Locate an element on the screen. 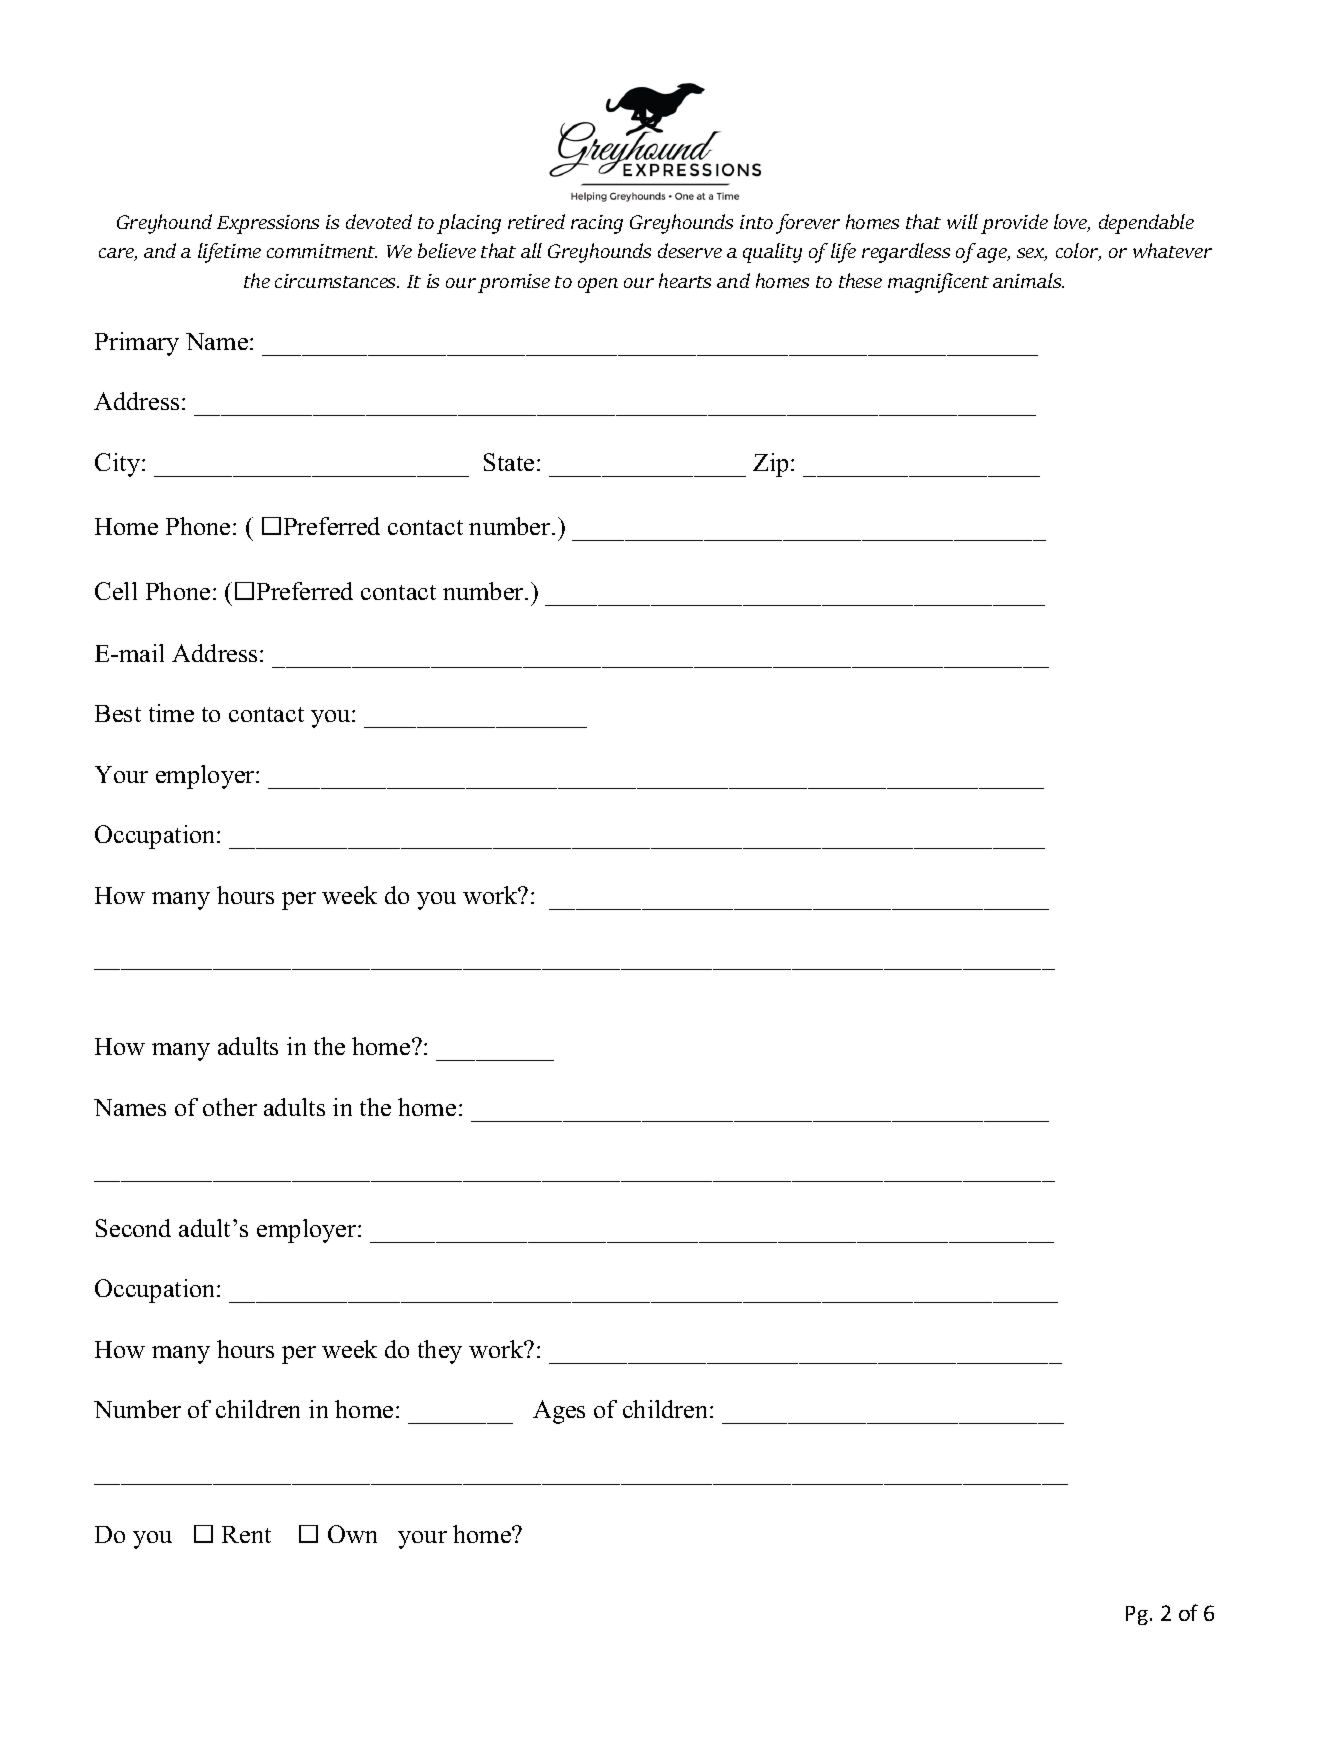  other is located at coordinates (230, 1107).
